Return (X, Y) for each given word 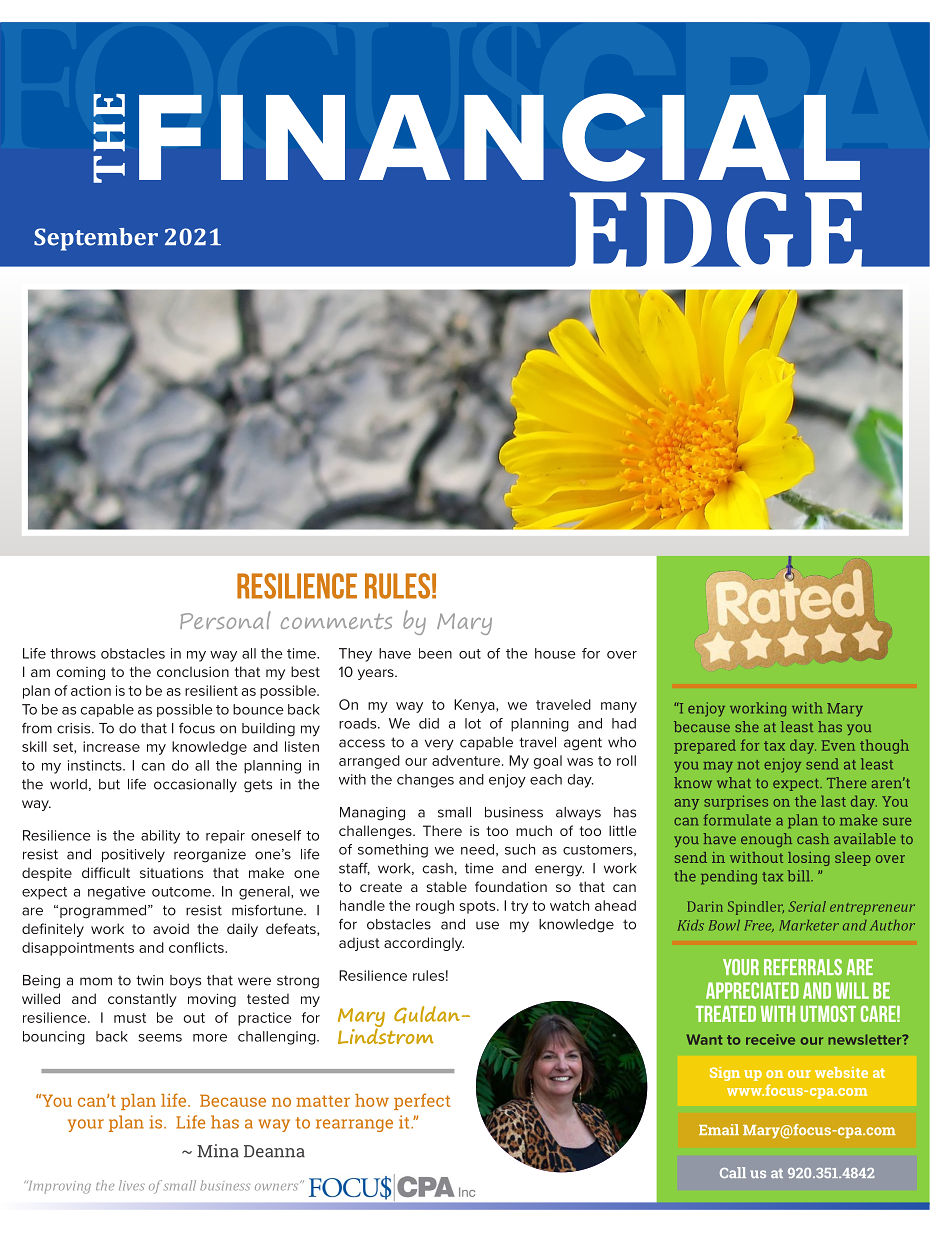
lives (132, 1185)
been (435, 653)
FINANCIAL (499, 137)
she (747, 726)
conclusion (193, 672)
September (96, 239)
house (555, 653)
